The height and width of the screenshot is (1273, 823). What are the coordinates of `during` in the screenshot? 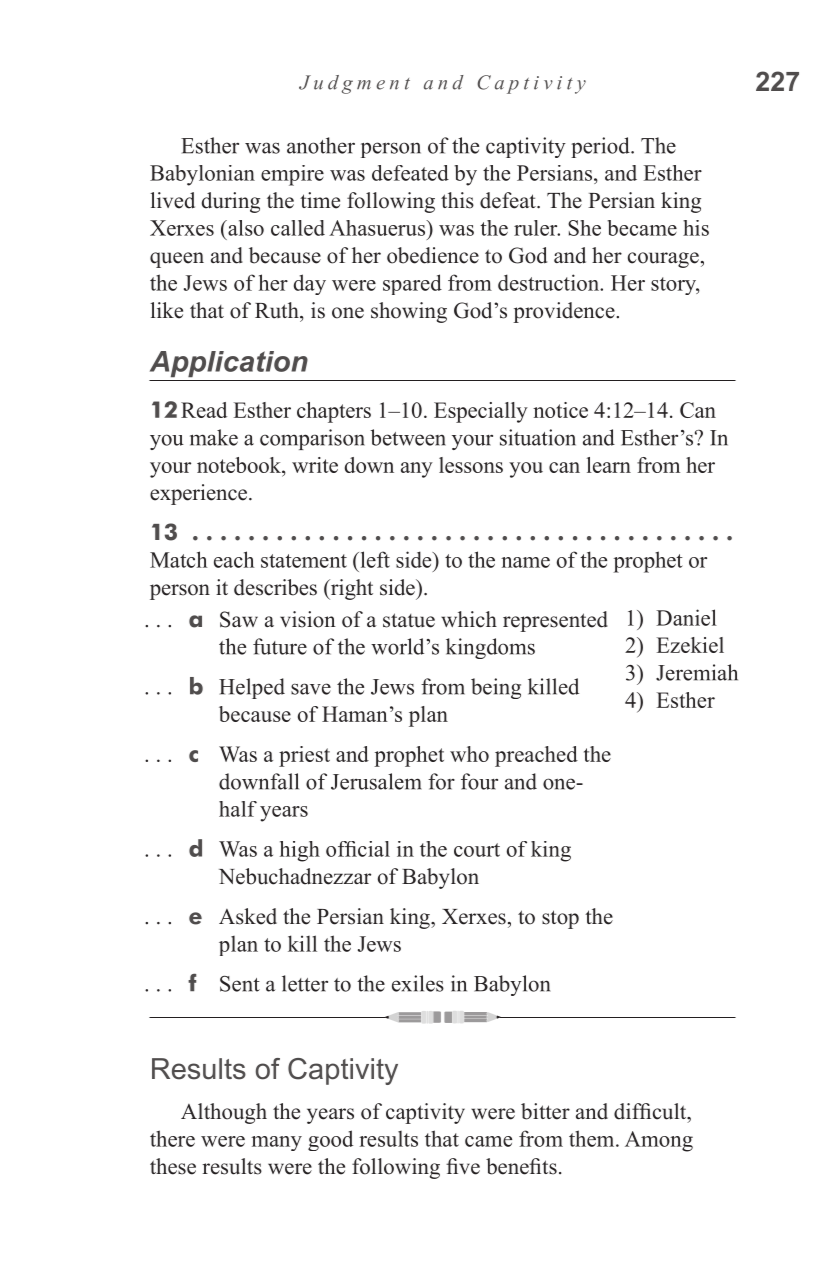 It's located at (231, 202).
